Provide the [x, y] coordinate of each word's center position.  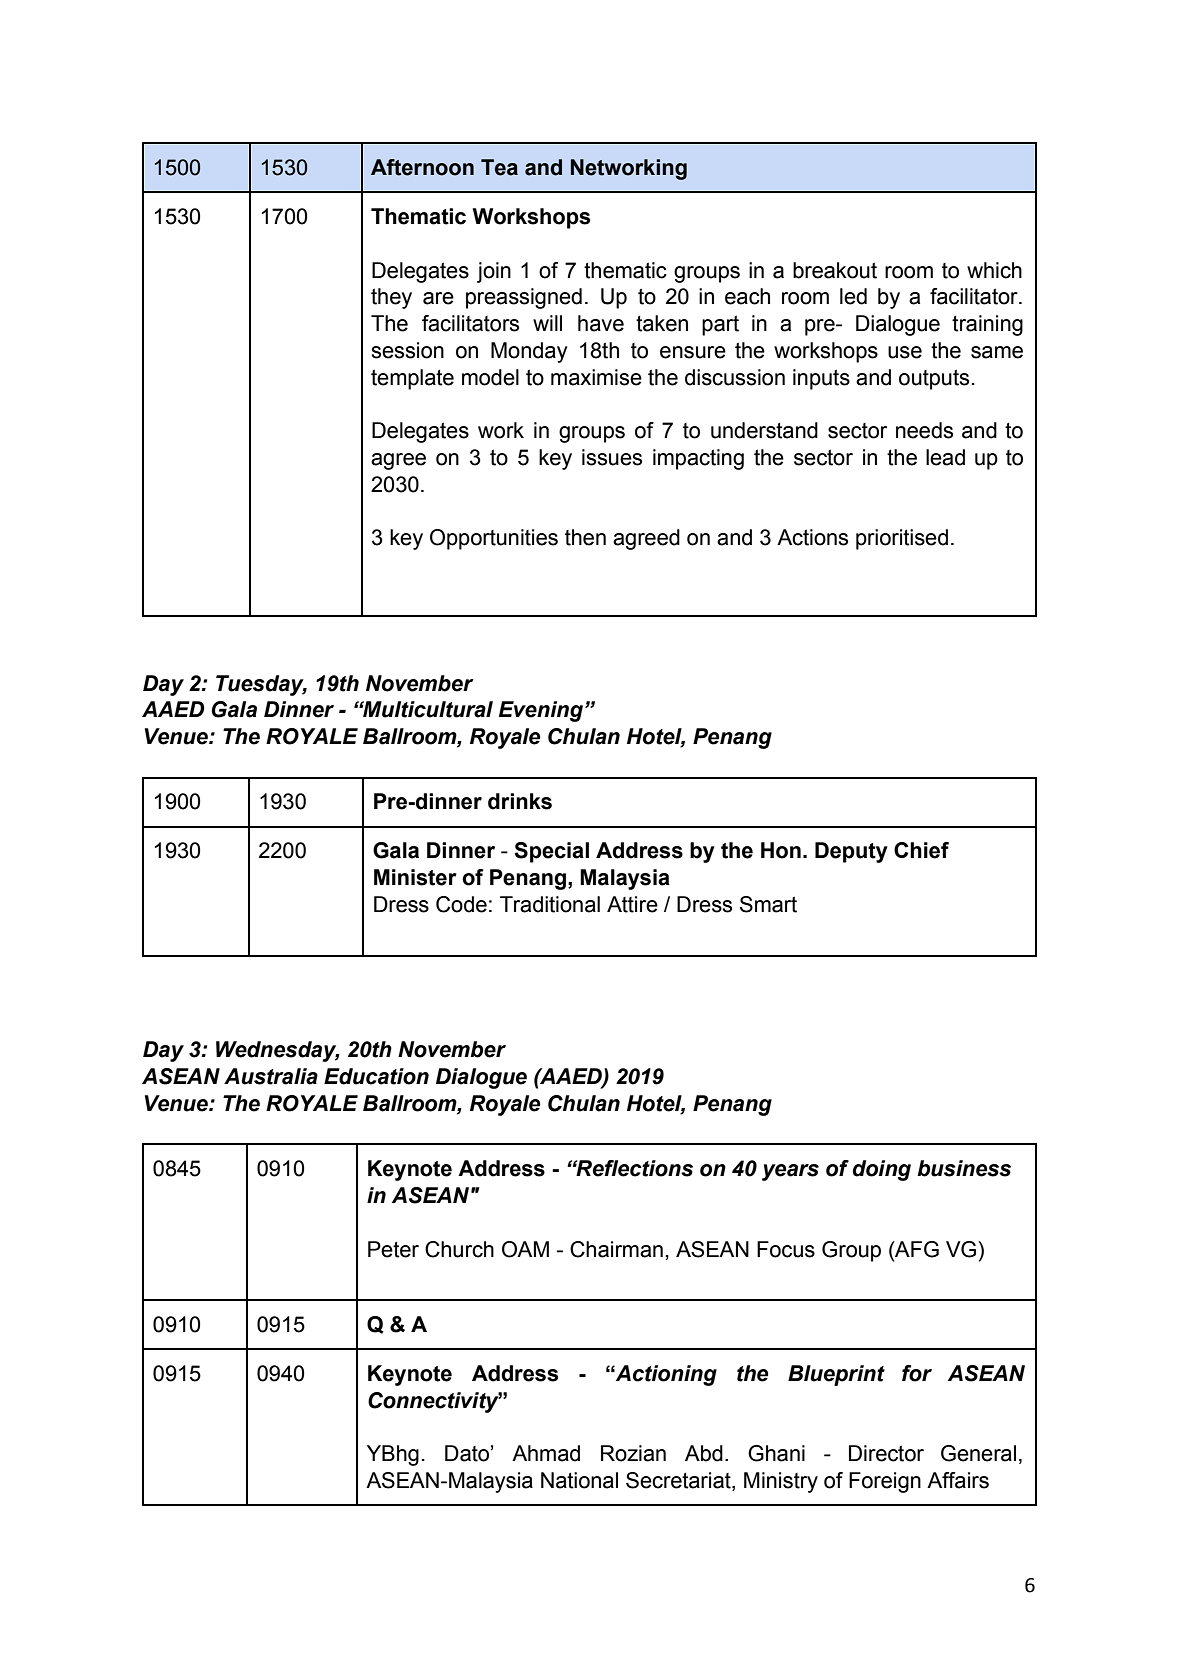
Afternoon [422, 167]
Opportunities [494, 539]
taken [662, 323]
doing [882, 1170]
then [585, 537]
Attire [632, 904]
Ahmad [546, 1453]
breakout [835, 270]
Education [376, 1076]
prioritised [902, 539]
